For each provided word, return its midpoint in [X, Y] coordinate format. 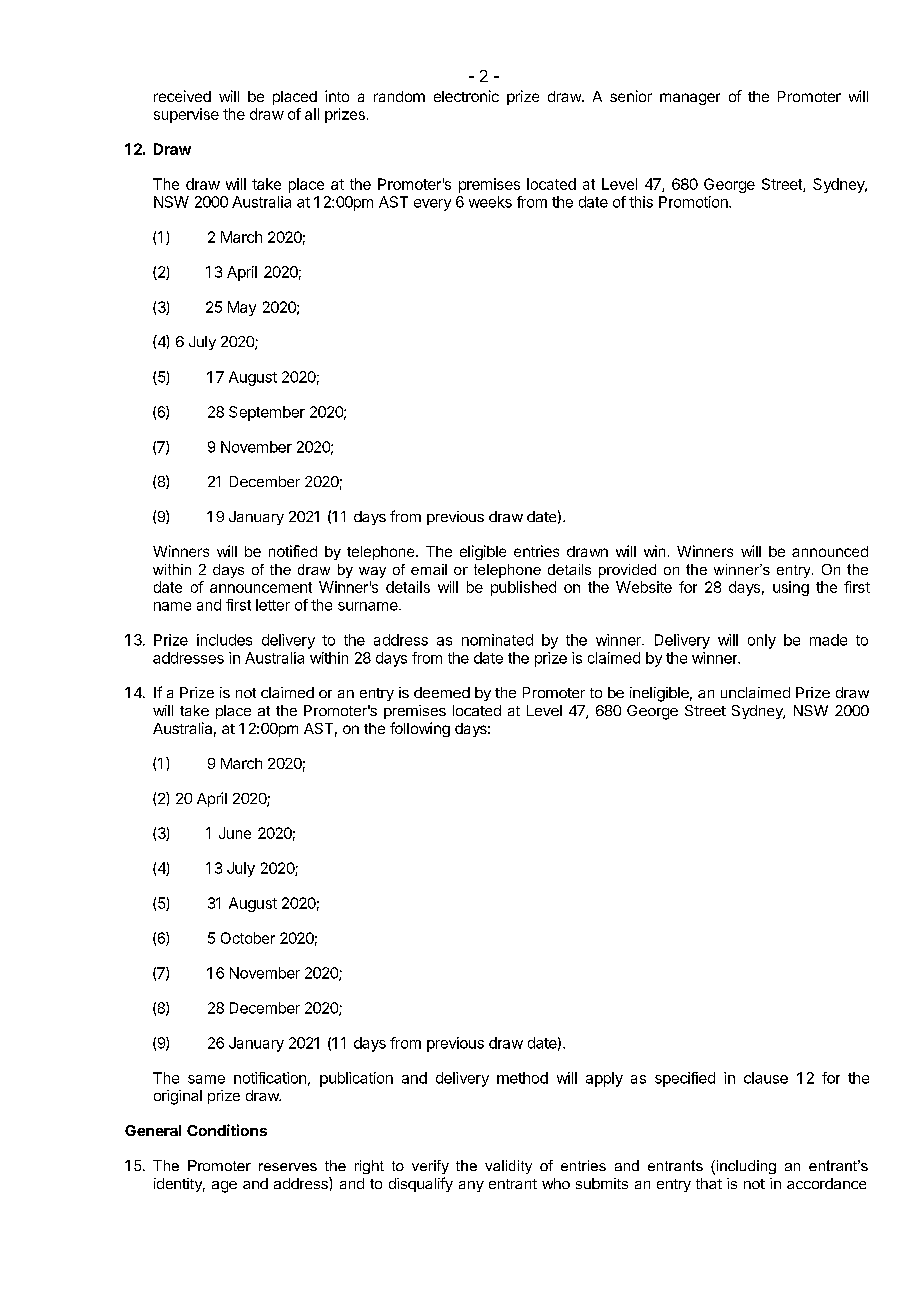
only [762, 641]
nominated [497, 640]
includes [224, 640]
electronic [466, 96]
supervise [186, 115]
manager [690, 99]
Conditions [227, 1130]
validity [508, 1167]
